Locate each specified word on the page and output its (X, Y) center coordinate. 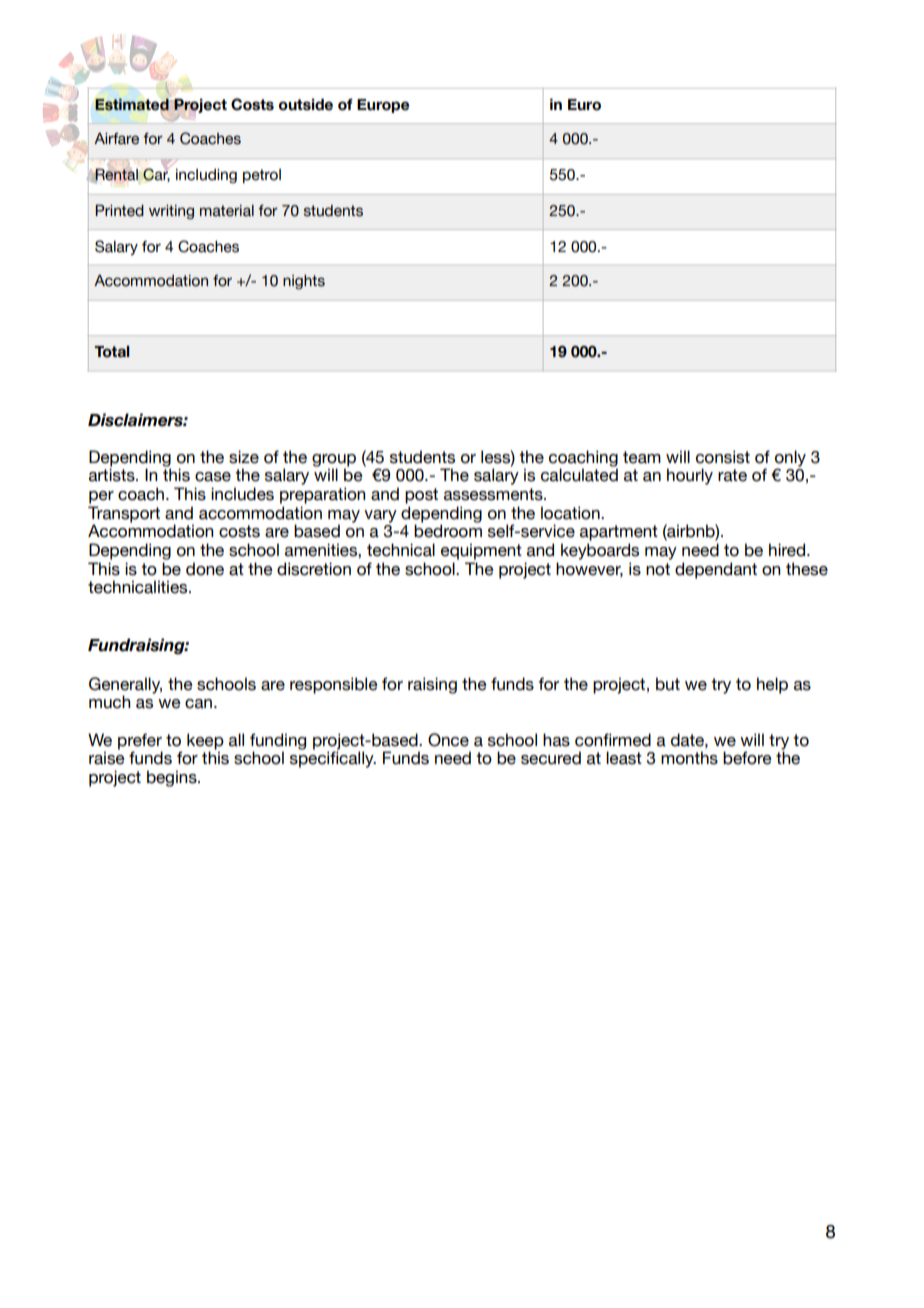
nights (304, 282)
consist (723, 457)
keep (205, 741)
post (421, 496)
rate (732, 475)
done (205, 569)
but (668, 684)
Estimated (132, 104)
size (244, 457)
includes (242, 494)
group (334, 461)
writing (171, 212)
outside (306, 104)
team (642, 457)
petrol (262, 176)
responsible (334, 685)
